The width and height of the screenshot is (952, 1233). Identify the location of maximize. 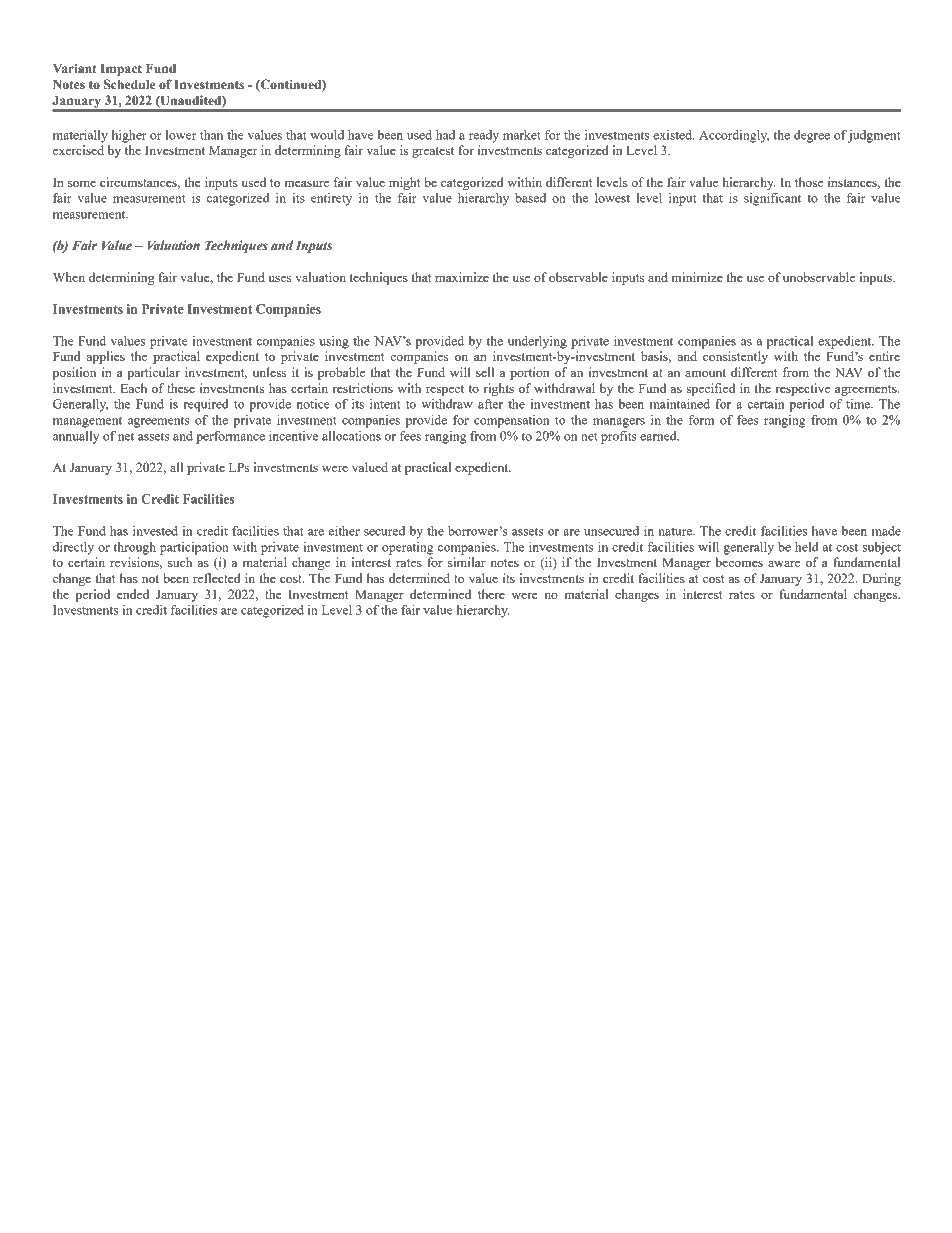
(462, 277).
